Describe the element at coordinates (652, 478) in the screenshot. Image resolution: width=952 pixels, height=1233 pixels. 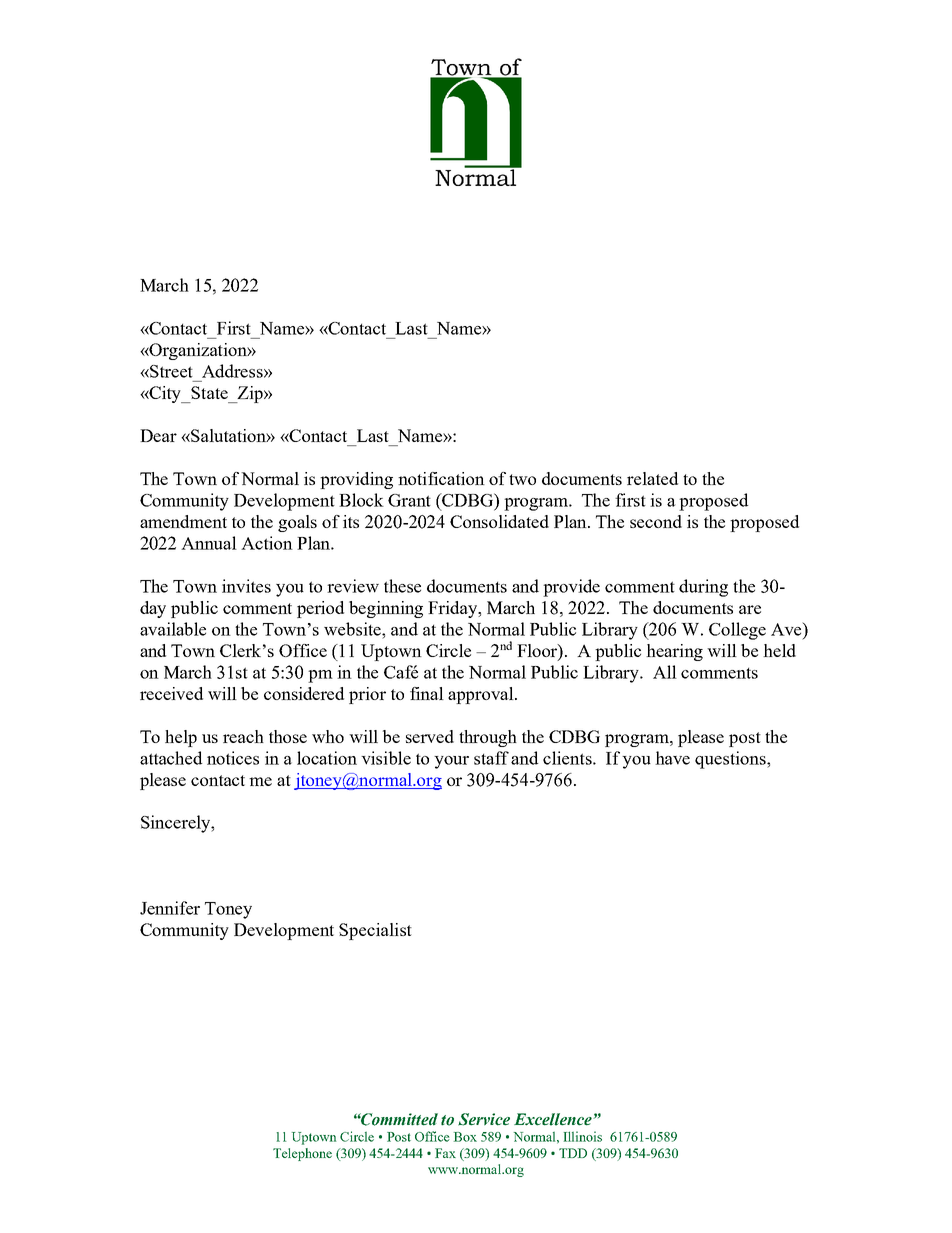
I see `related` at that location.
